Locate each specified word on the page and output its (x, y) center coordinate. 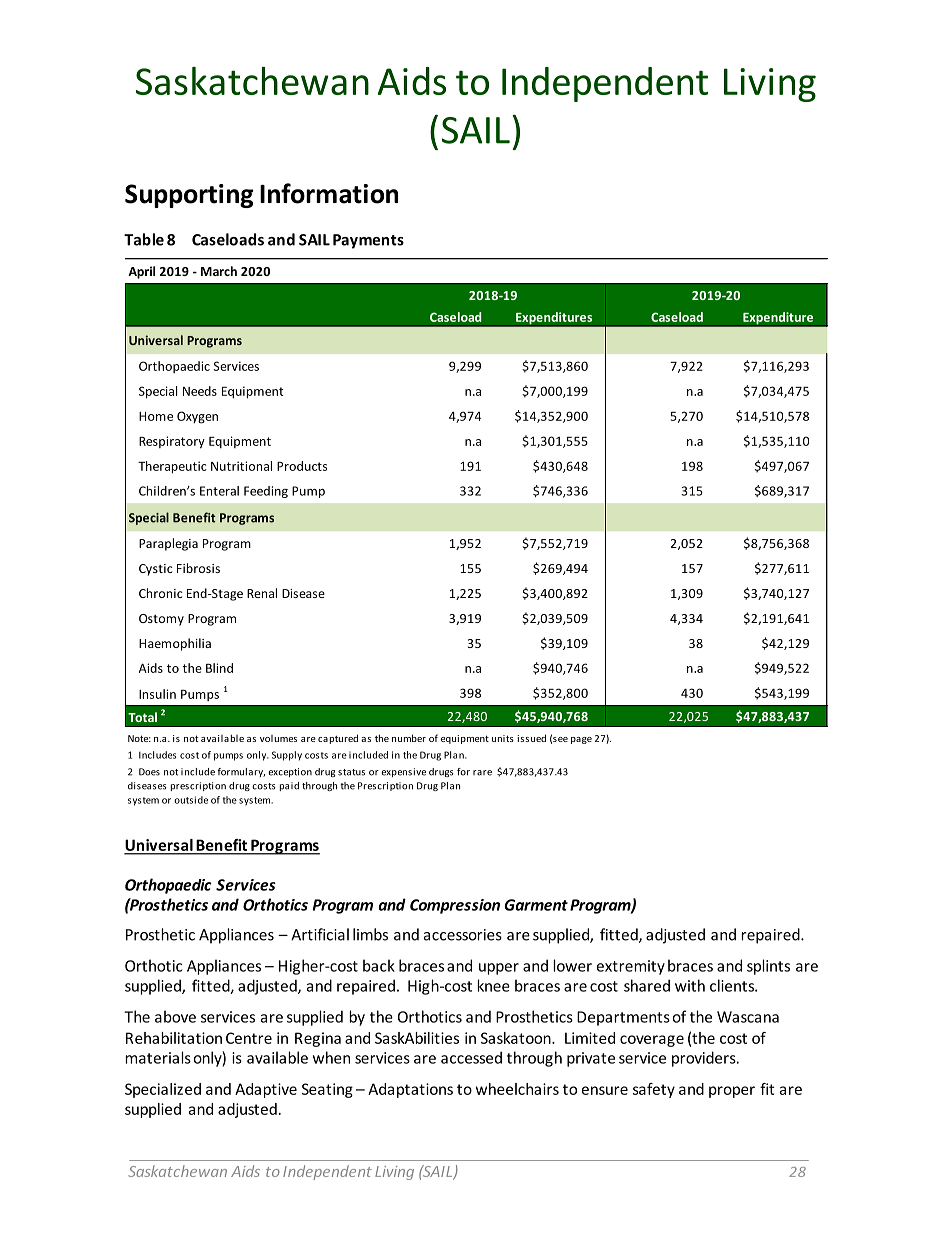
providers (705, 1059)
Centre (249, 1038)
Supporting (189, 196)
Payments (368, 241)
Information (329, 193)
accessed (471, 1057)
